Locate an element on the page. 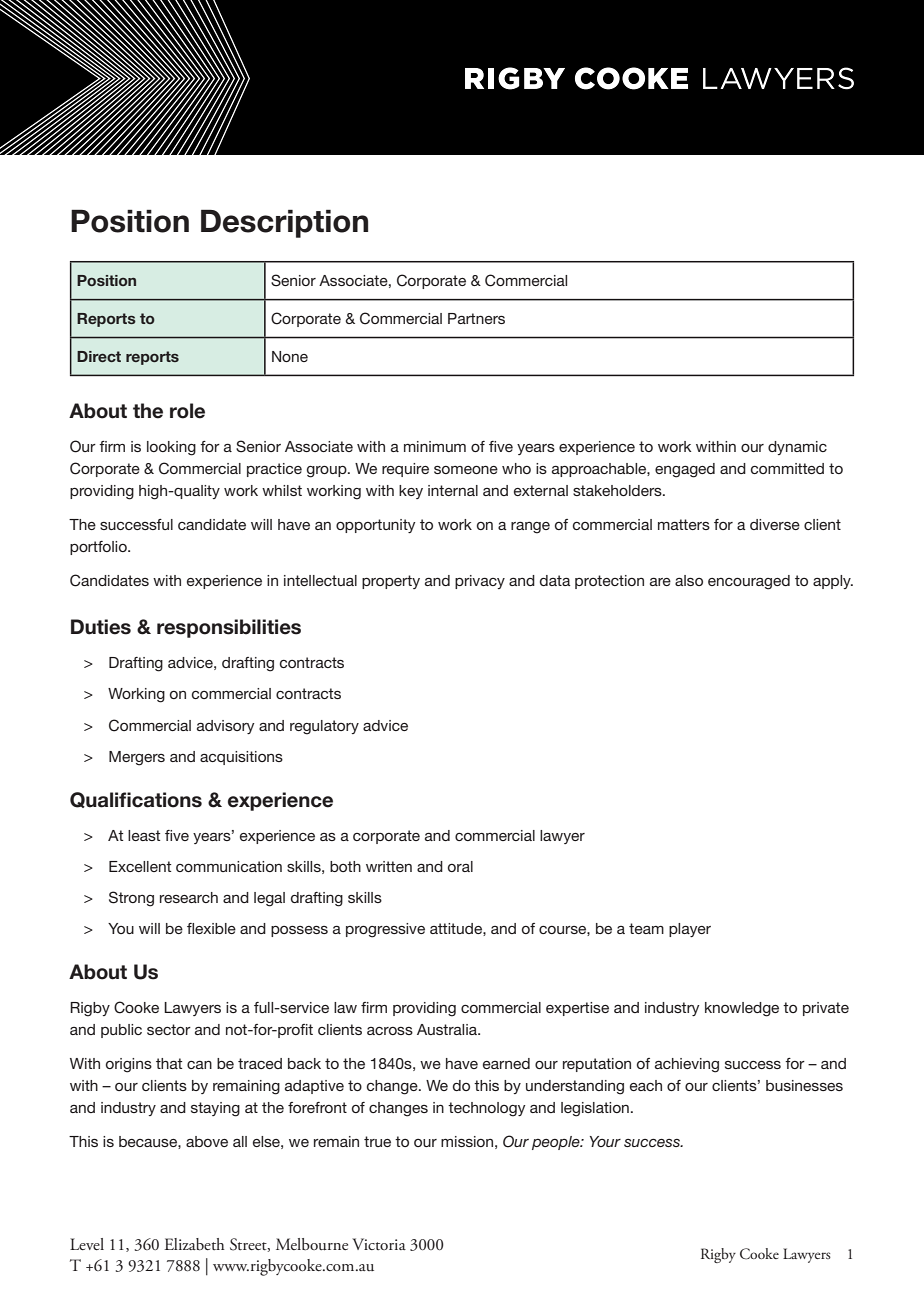 The width and height of the image is (924, 1308). Your is located at coordinates (605, 1141).
